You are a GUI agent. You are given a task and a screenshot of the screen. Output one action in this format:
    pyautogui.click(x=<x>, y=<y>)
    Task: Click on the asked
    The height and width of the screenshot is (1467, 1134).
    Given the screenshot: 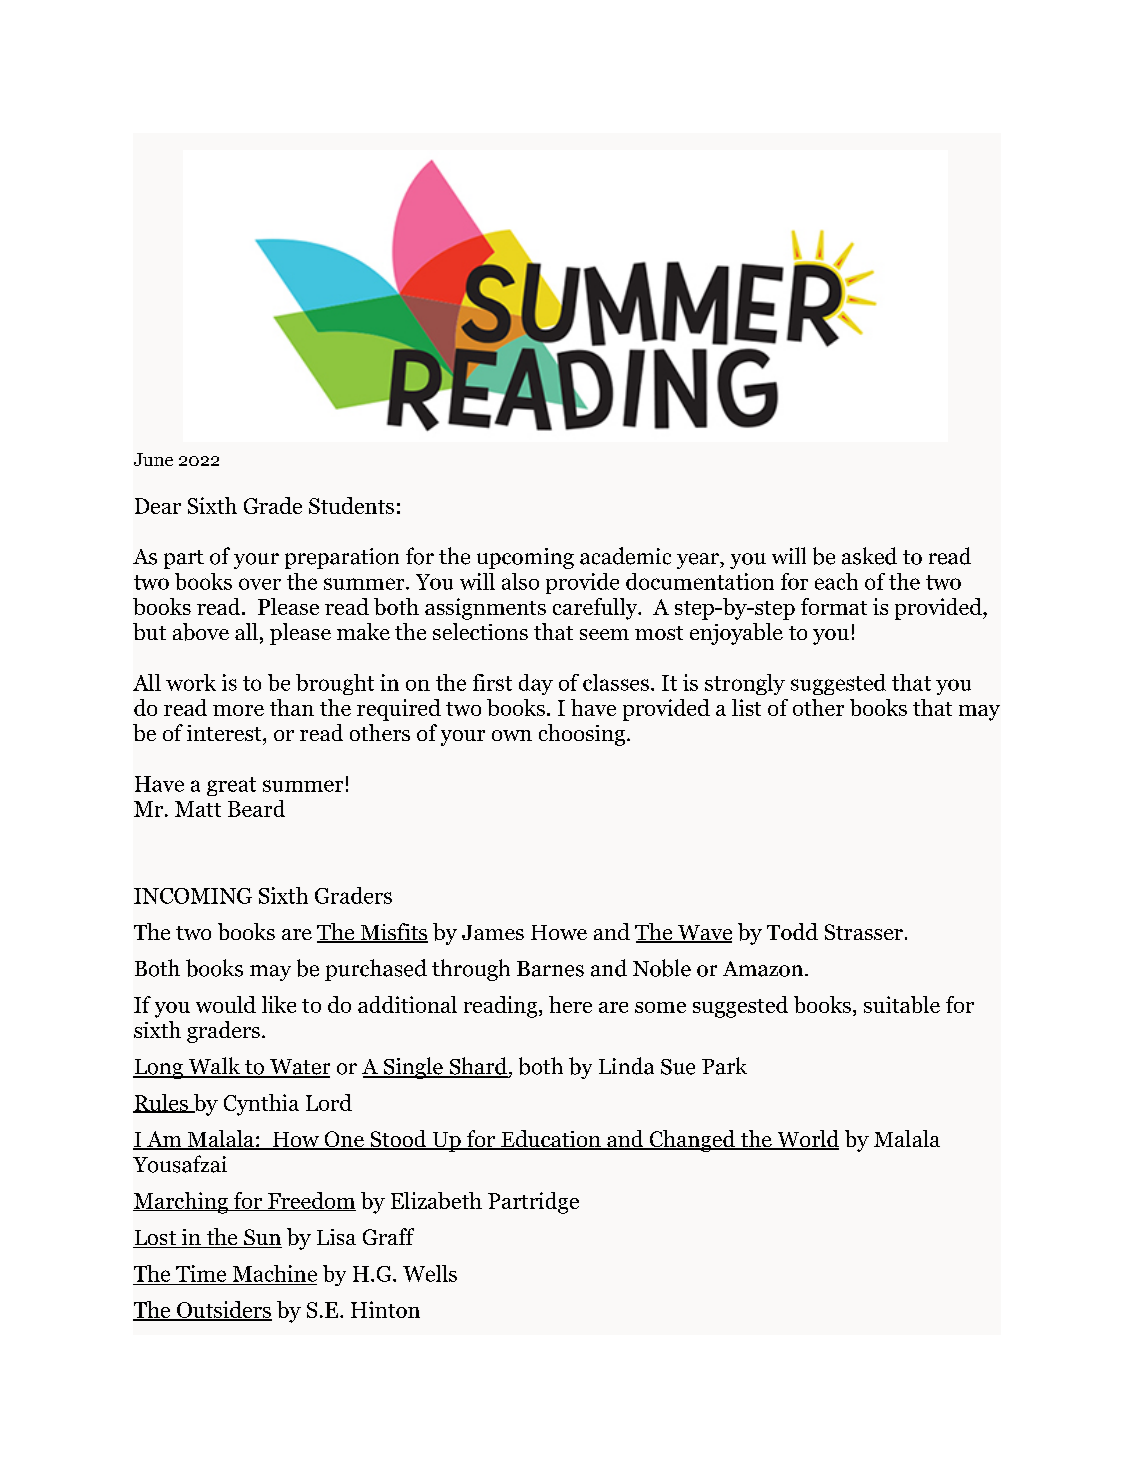 What is the action you would take?
    pyautogui.click(x=869, y=556)
